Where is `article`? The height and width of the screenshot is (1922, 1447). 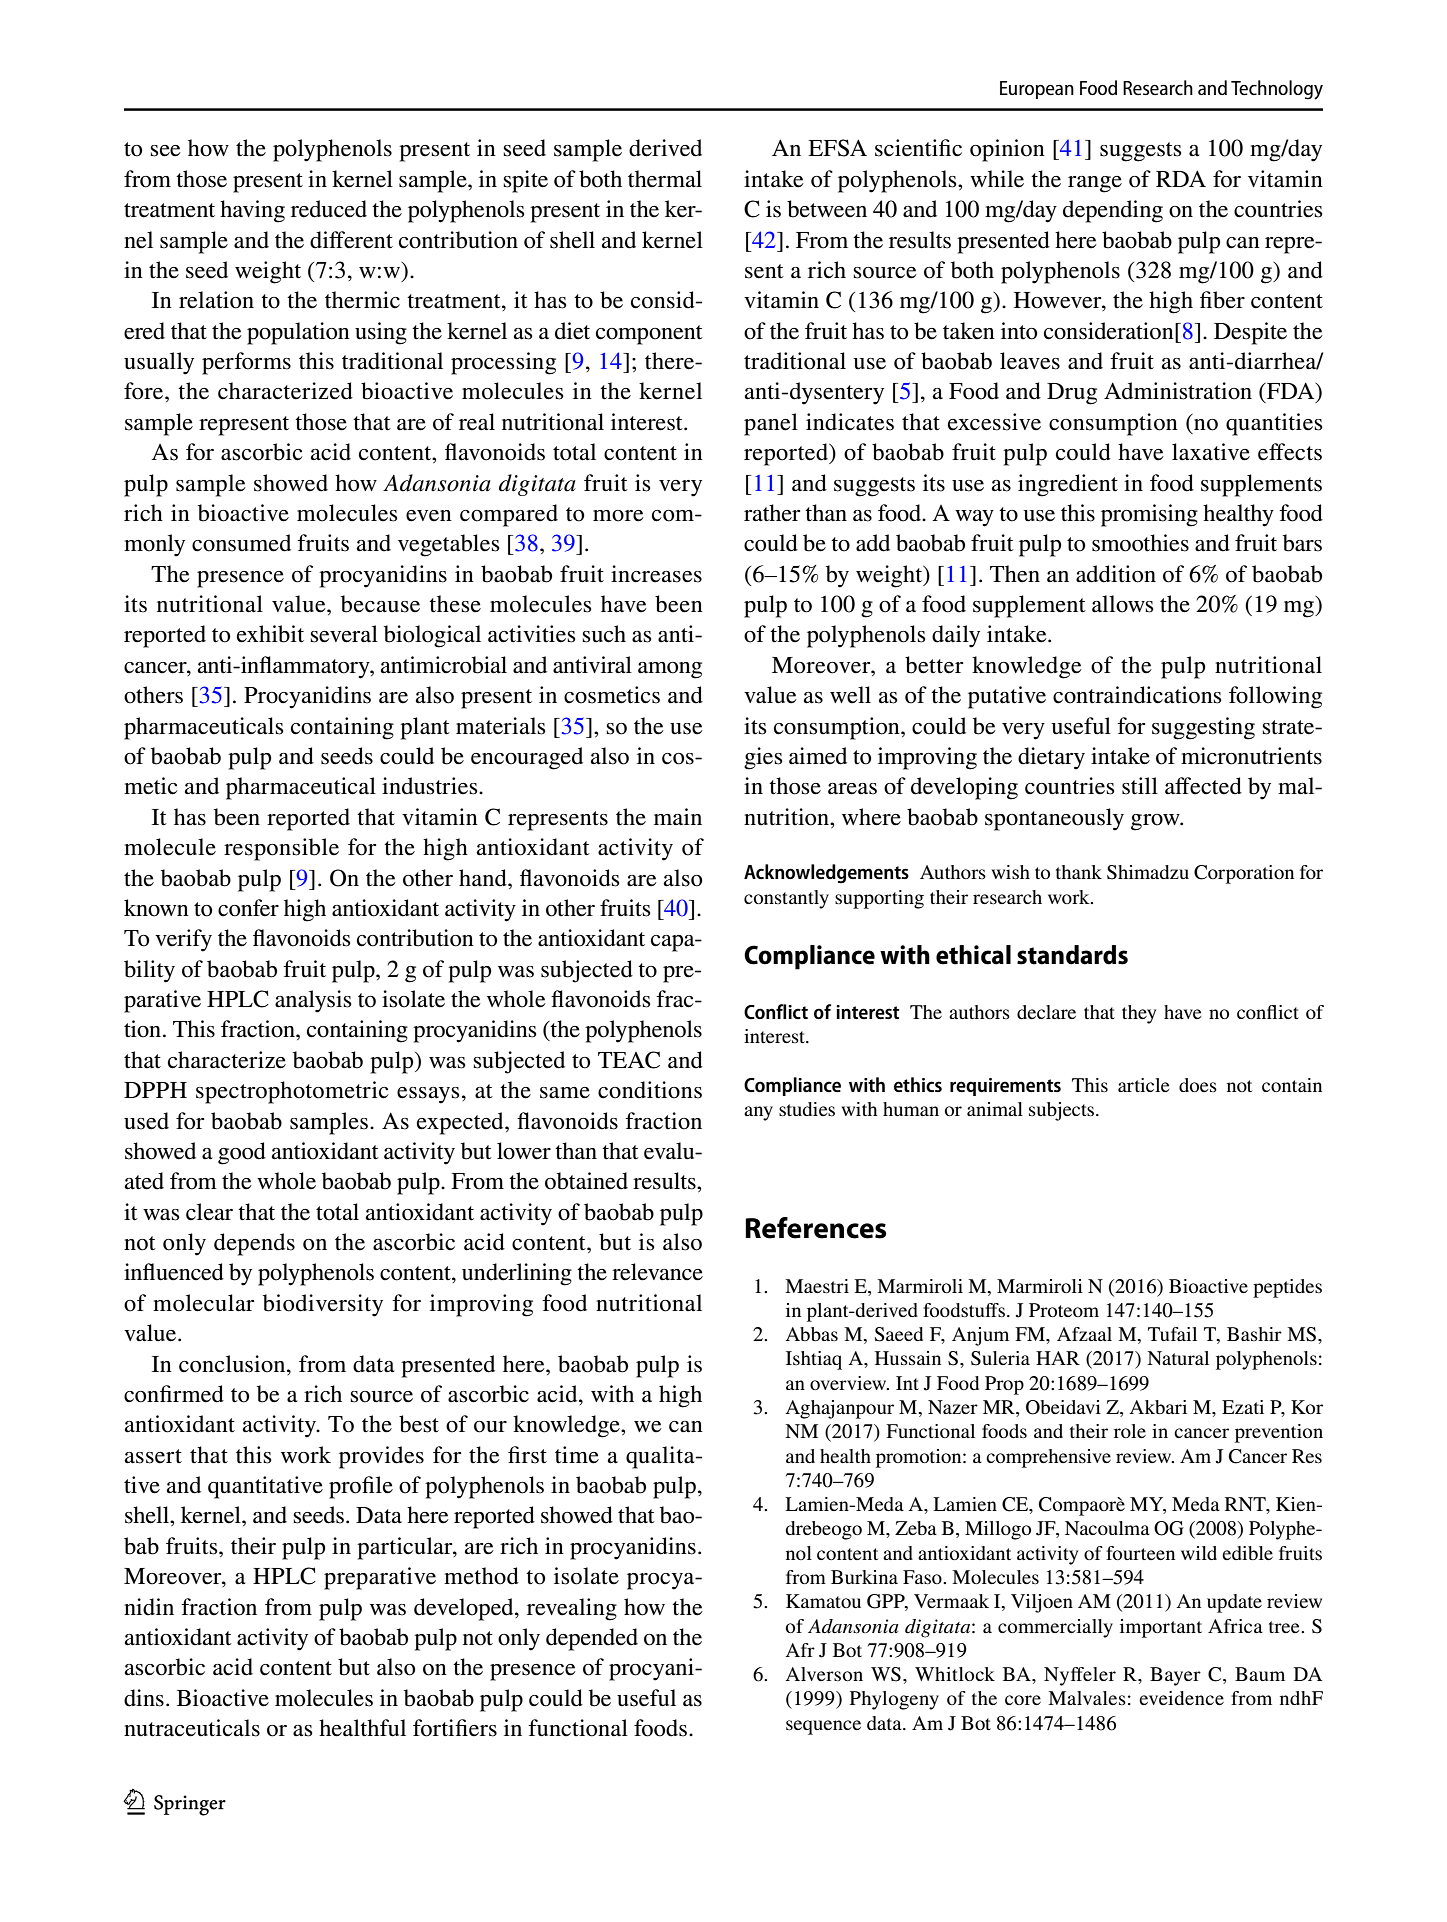 article is located at coordinates (1144, 1085).
